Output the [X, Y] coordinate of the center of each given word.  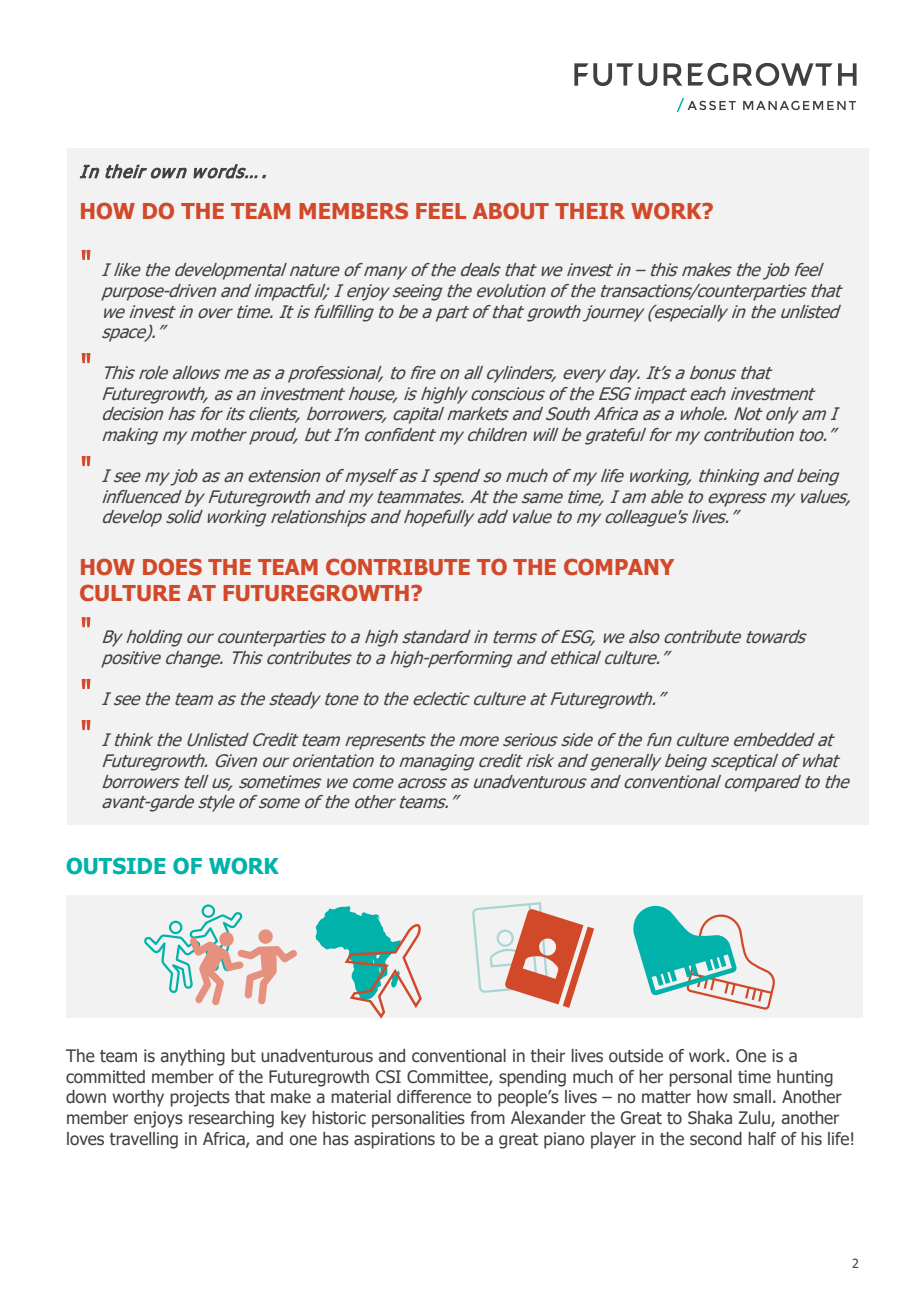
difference [434, 1097]
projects [200, 1098]
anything [193, 1057]
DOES [172, 567]
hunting [805, 1078]
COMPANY [619, 567]
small [752, 1097]
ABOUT [511, 211]
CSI [388, 1077]
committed [105, 1077]
